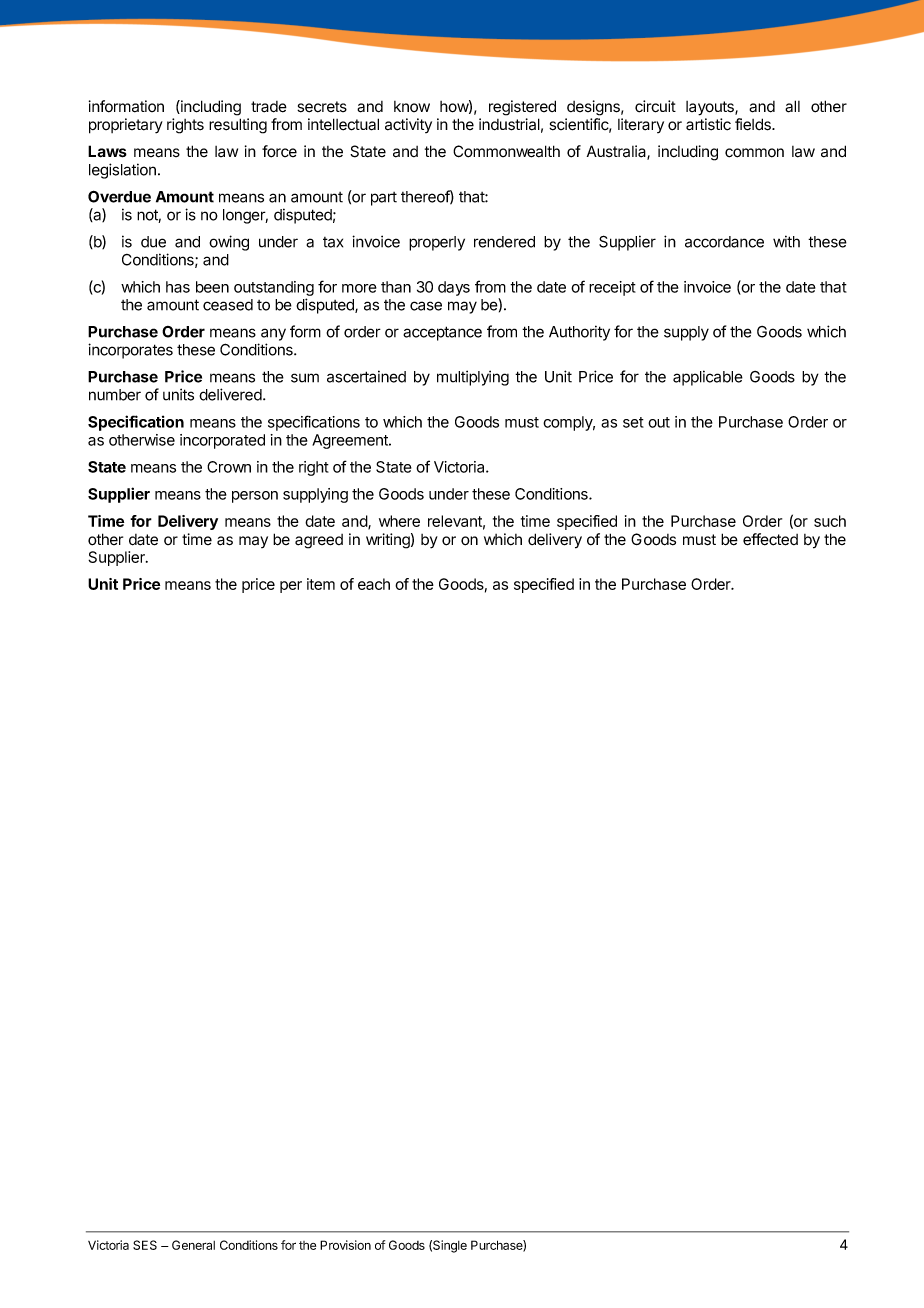  I want to click on activity, so click(408, 125).
